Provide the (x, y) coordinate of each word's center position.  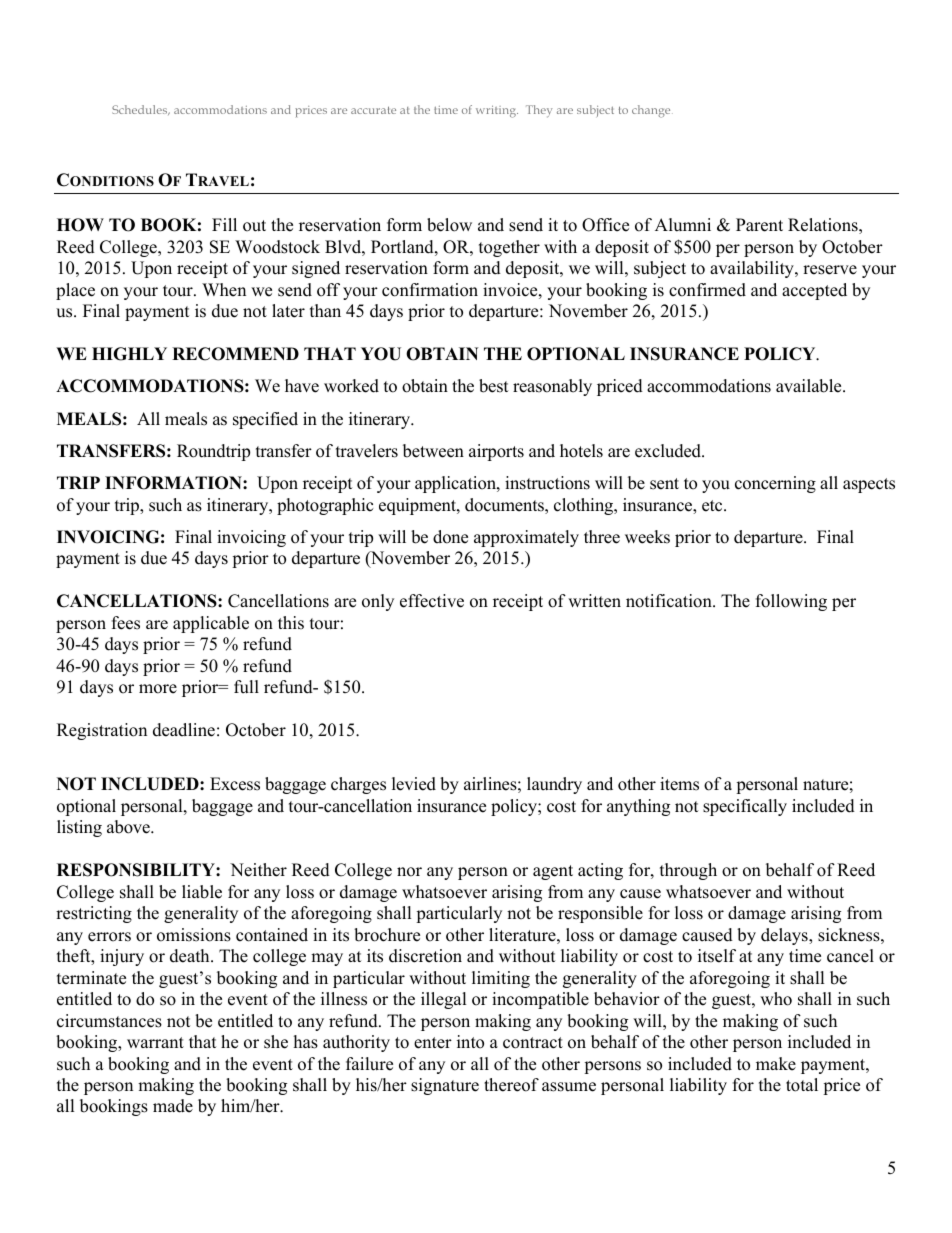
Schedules (141, 110)
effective (432, 601)
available (810, 386)
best (494, 386)
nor (409, 872)
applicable (211, 624)
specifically (745, 807)
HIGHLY (129, 354)
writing (497, 112)
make (776, 1064)
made (173, 1106)
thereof (511, 1085)
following (791, 602)
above (129, 827)
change (652, 111)
